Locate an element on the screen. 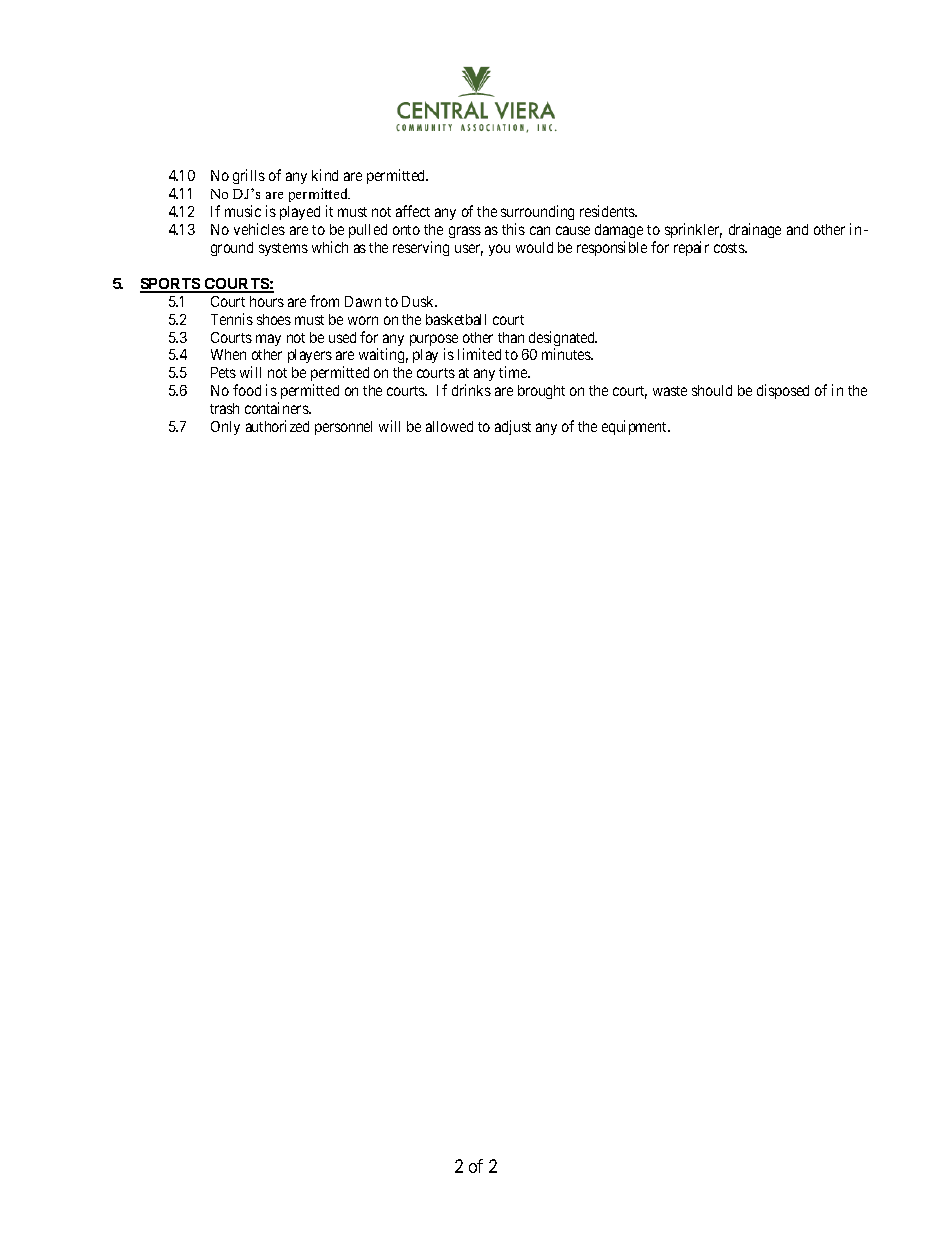 The height and width of the screenshot is (1233, 952). costs is located at coordinates (730, 248).
